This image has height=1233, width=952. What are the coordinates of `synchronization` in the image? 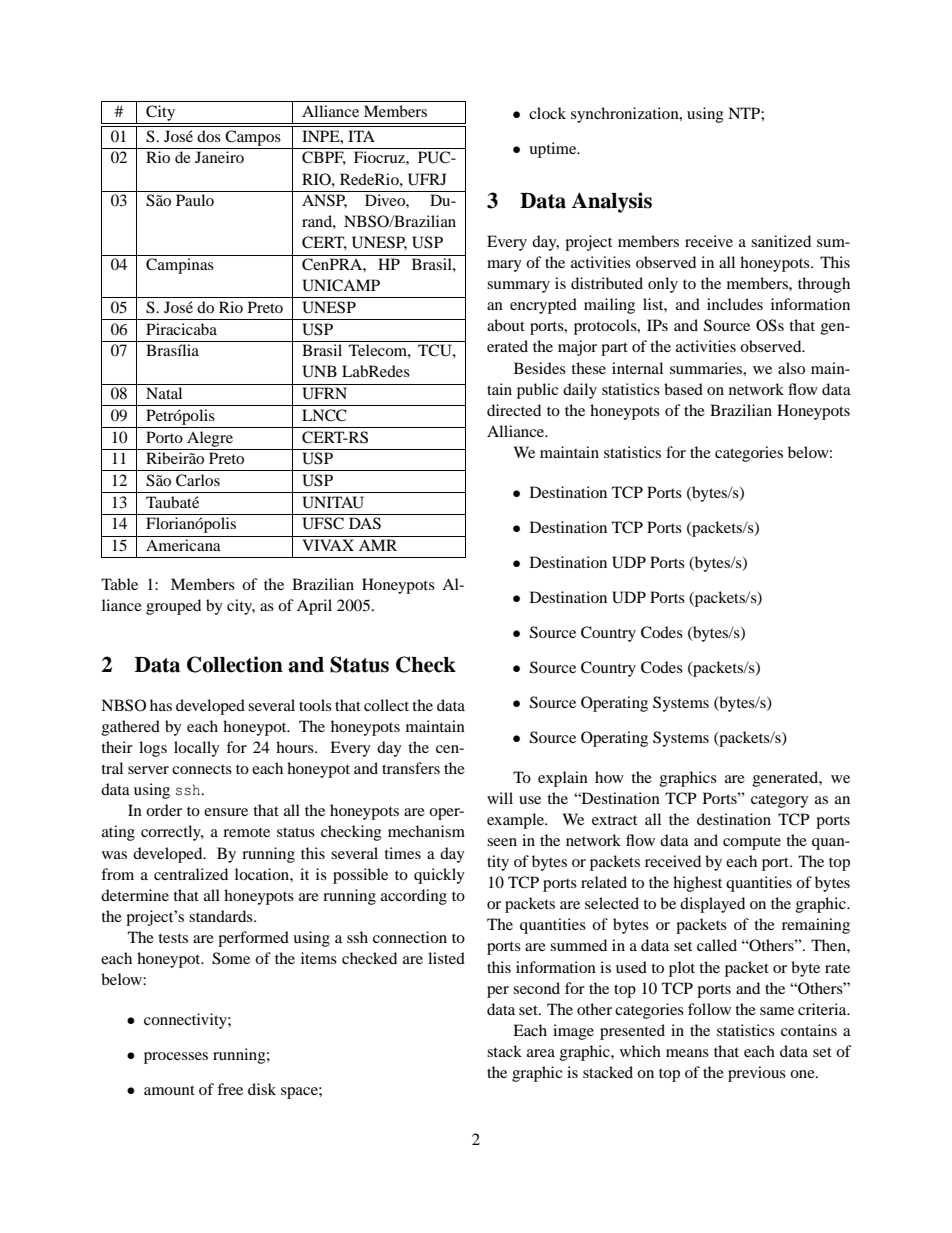 It's located at (626, 115).
